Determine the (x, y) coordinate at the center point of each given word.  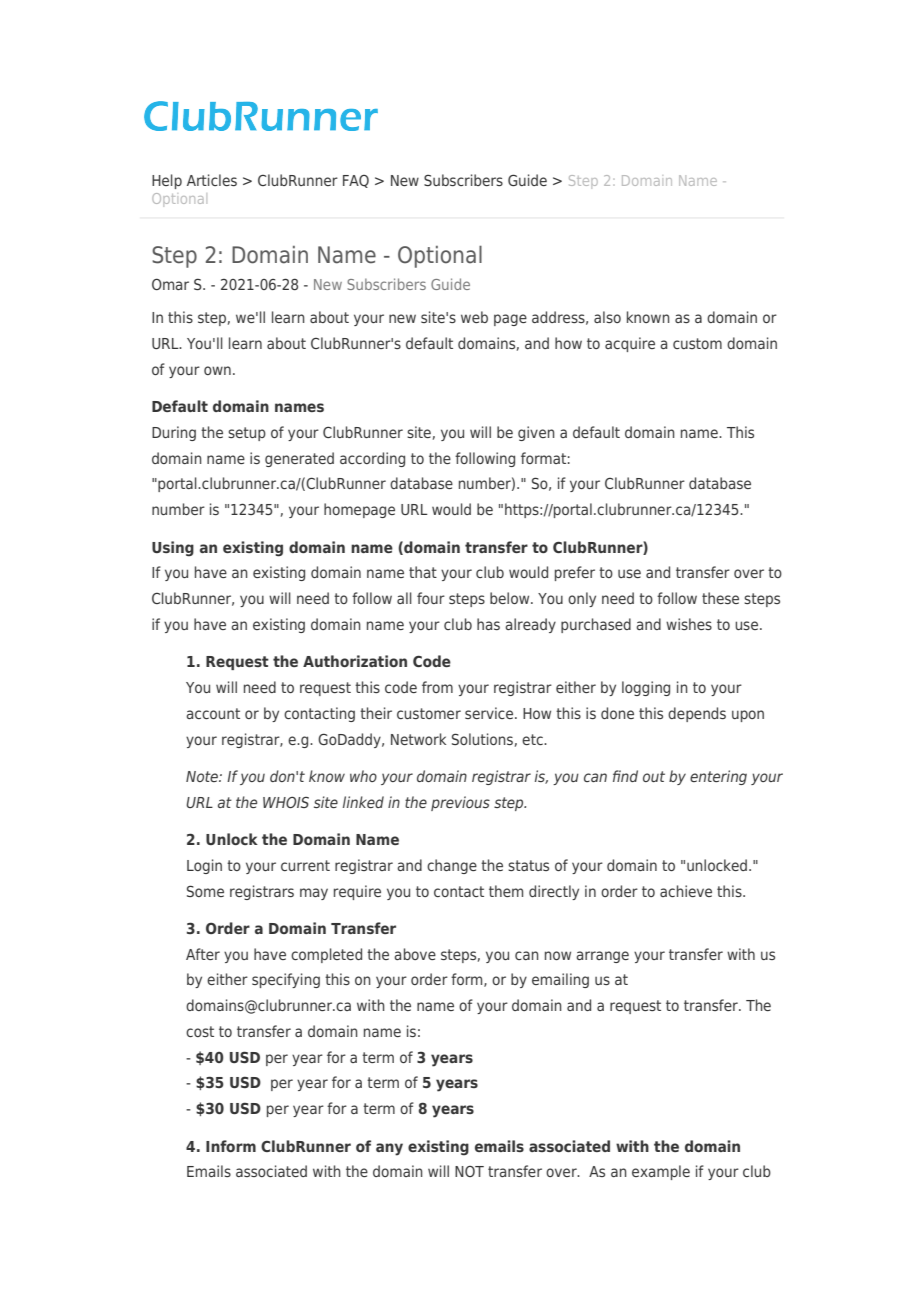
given (536, 433)
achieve (686, 891)
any (389, 1149)
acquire (630, 344)
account (213, 713)
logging (646, 688)
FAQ (356, 181)
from (437, 687)
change (452, 866)
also (607, 317)
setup (247, 434)
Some (205, 891)
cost (200, 1031)
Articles (212, 180)
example (661, 1172)
